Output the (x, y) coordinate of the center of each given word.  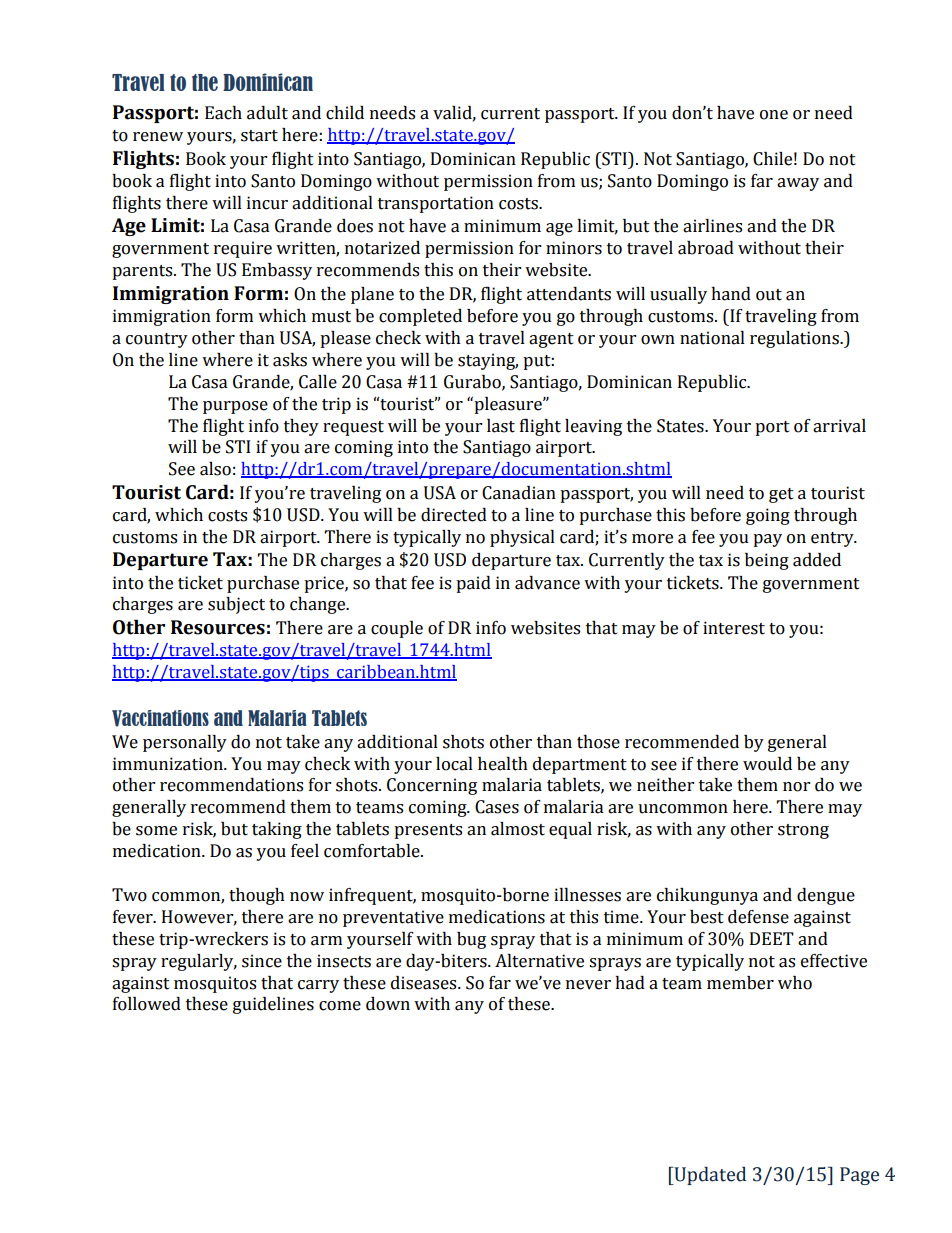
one (774, 115)
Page (859, 1176)
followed (147, 1004)
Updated (709, 1175)
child (345, 113)
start (259, 136)
